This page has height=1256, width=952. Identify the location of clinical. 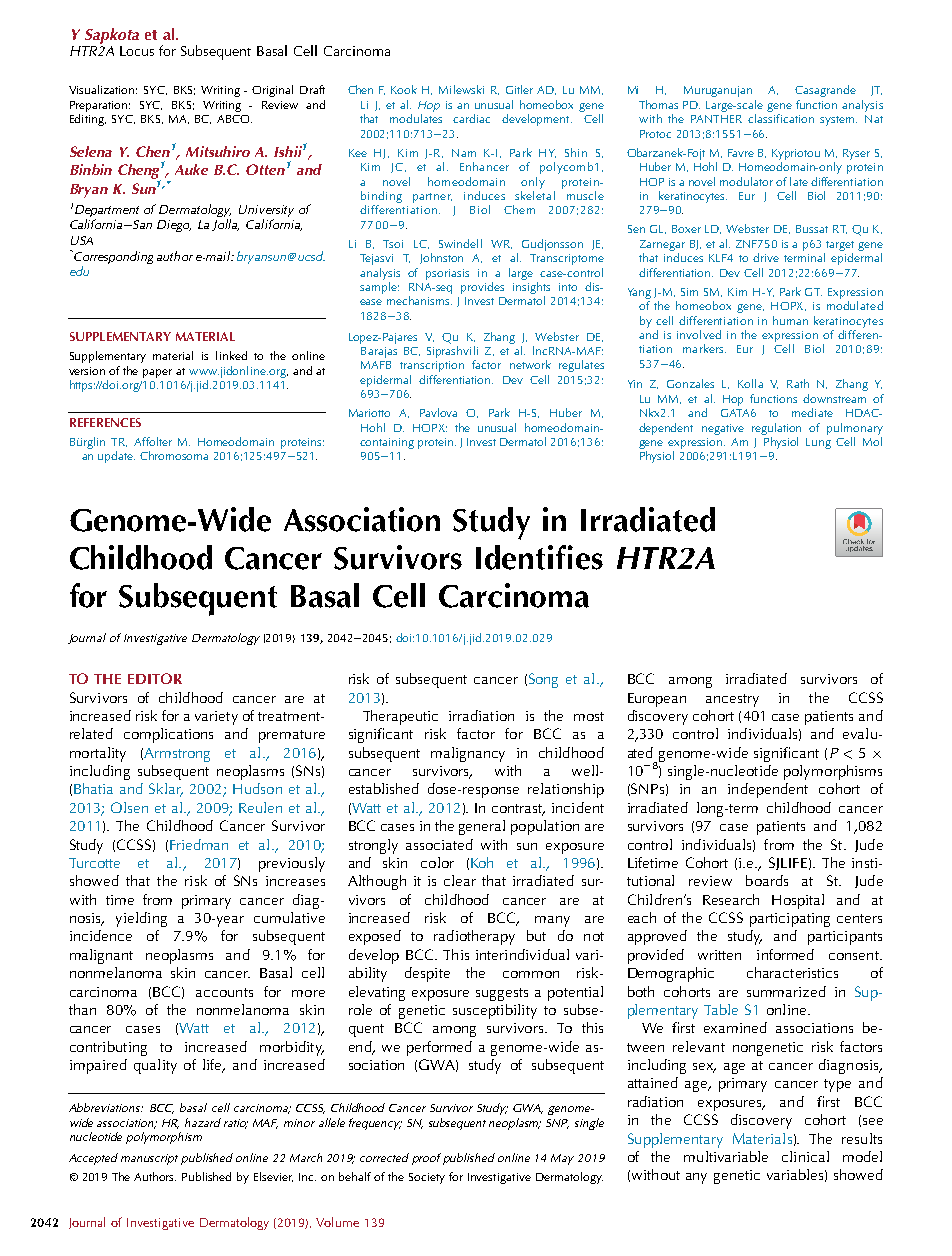
(805, 1156).
